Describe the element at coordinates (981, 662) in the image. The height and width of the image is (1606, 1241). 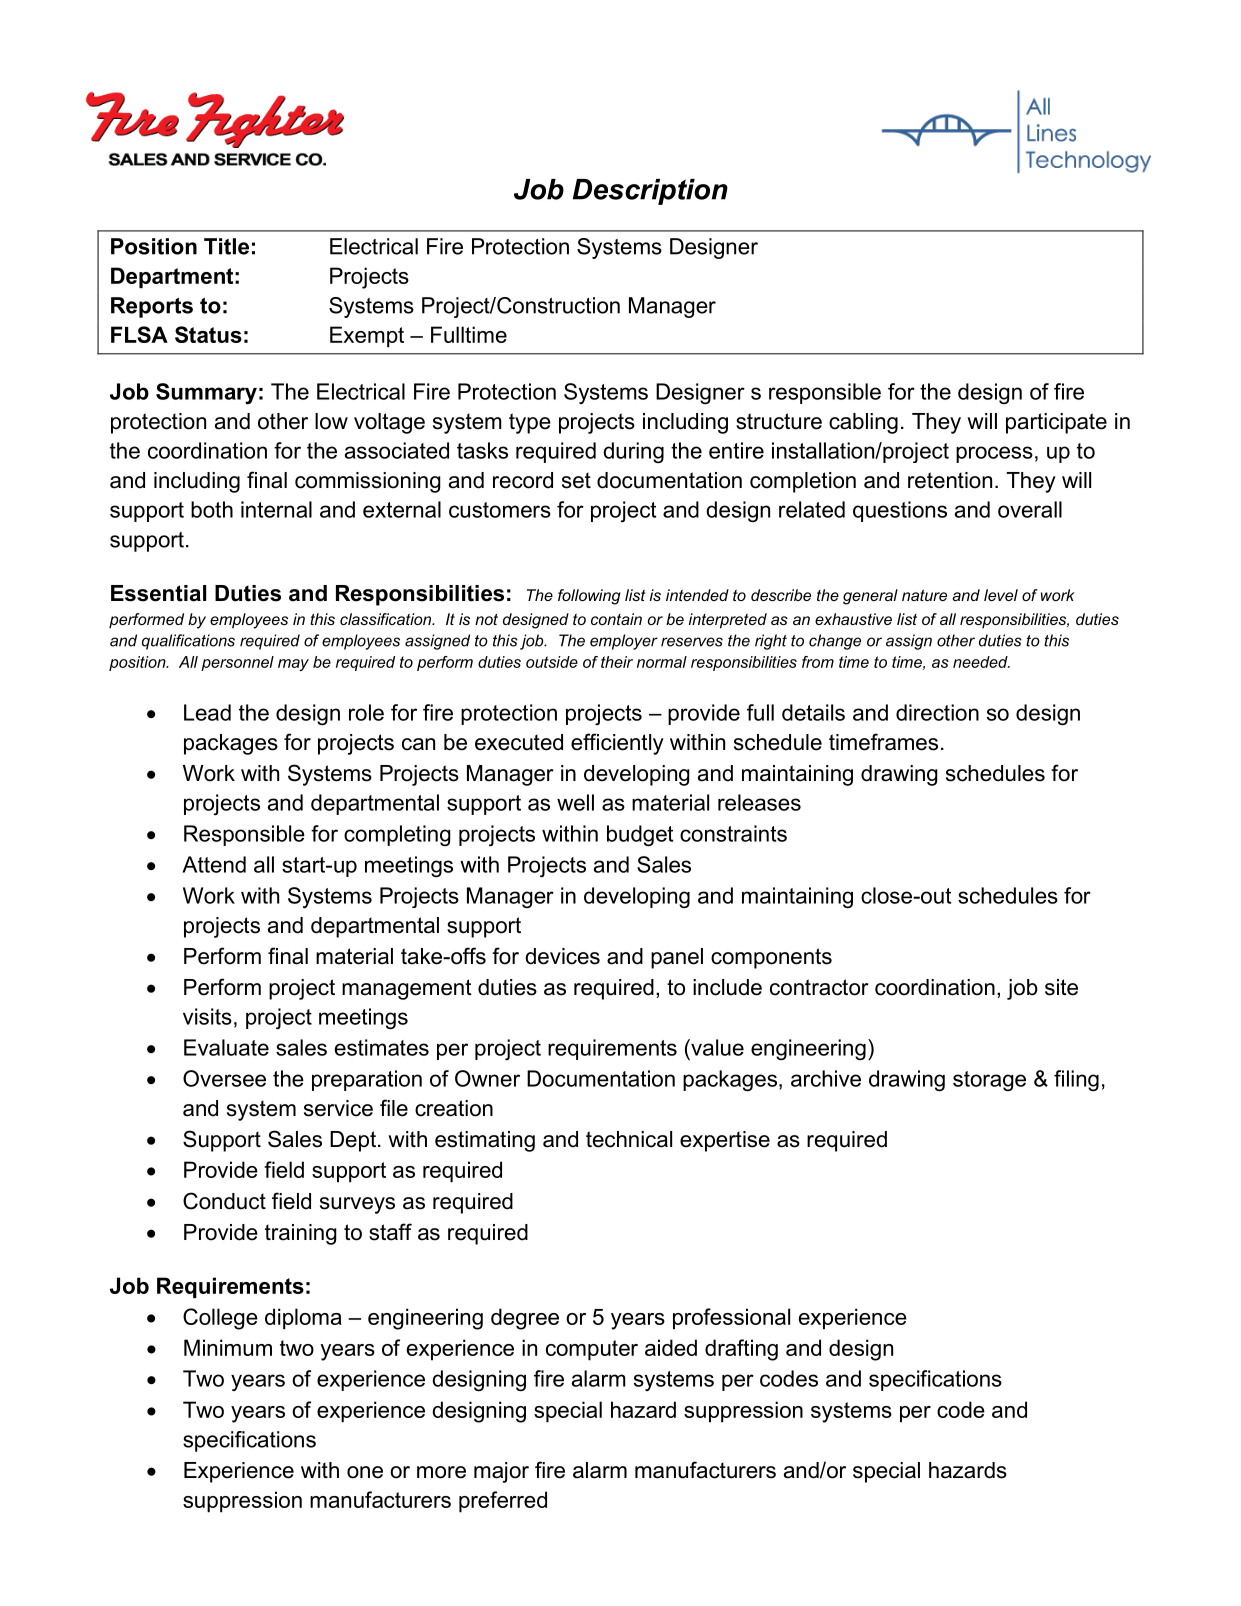
I see `needed` at that location.
